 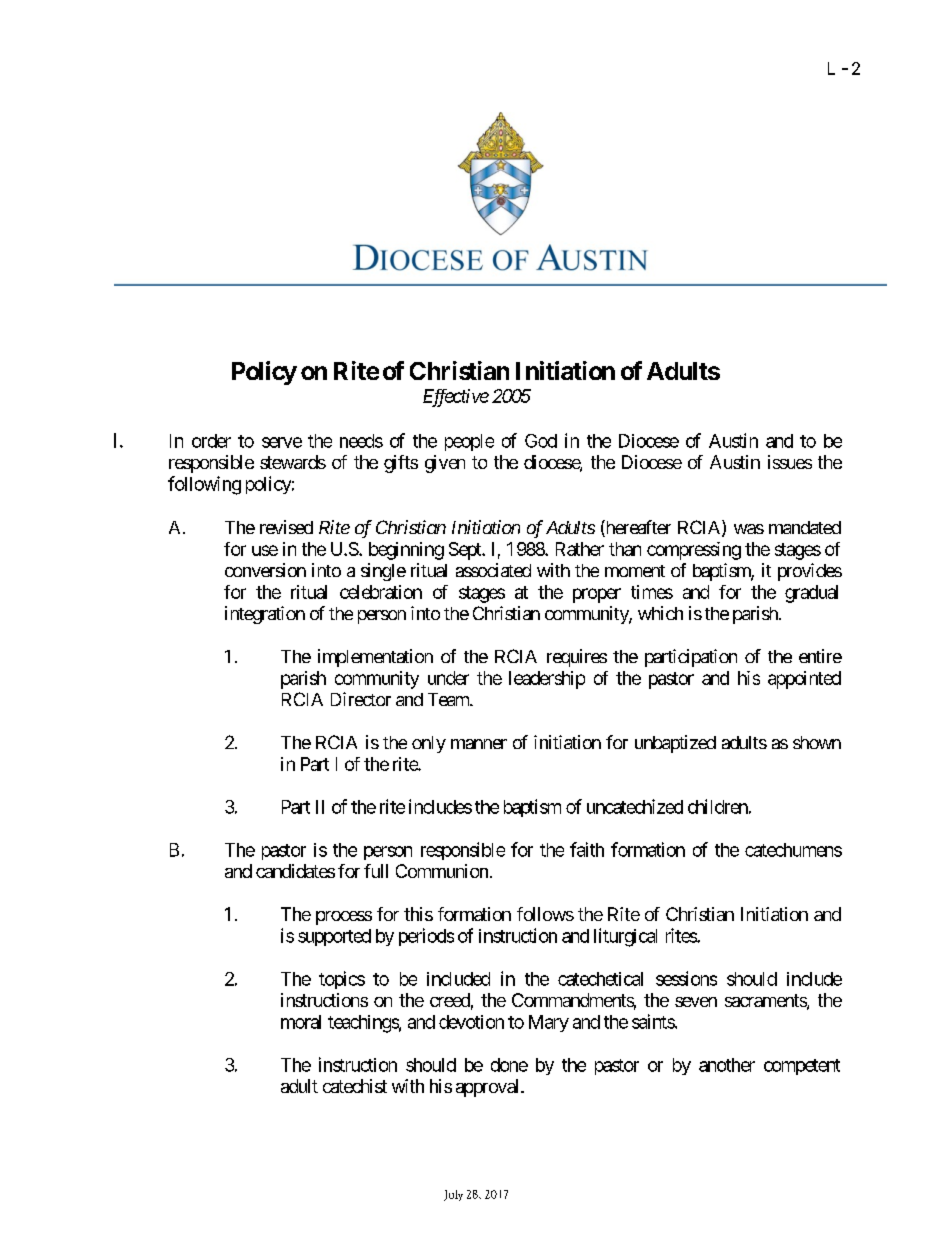 What do you see at coordinates (696, 1002) in the page?
I see `seven` at bounding box center [696, 1002].
